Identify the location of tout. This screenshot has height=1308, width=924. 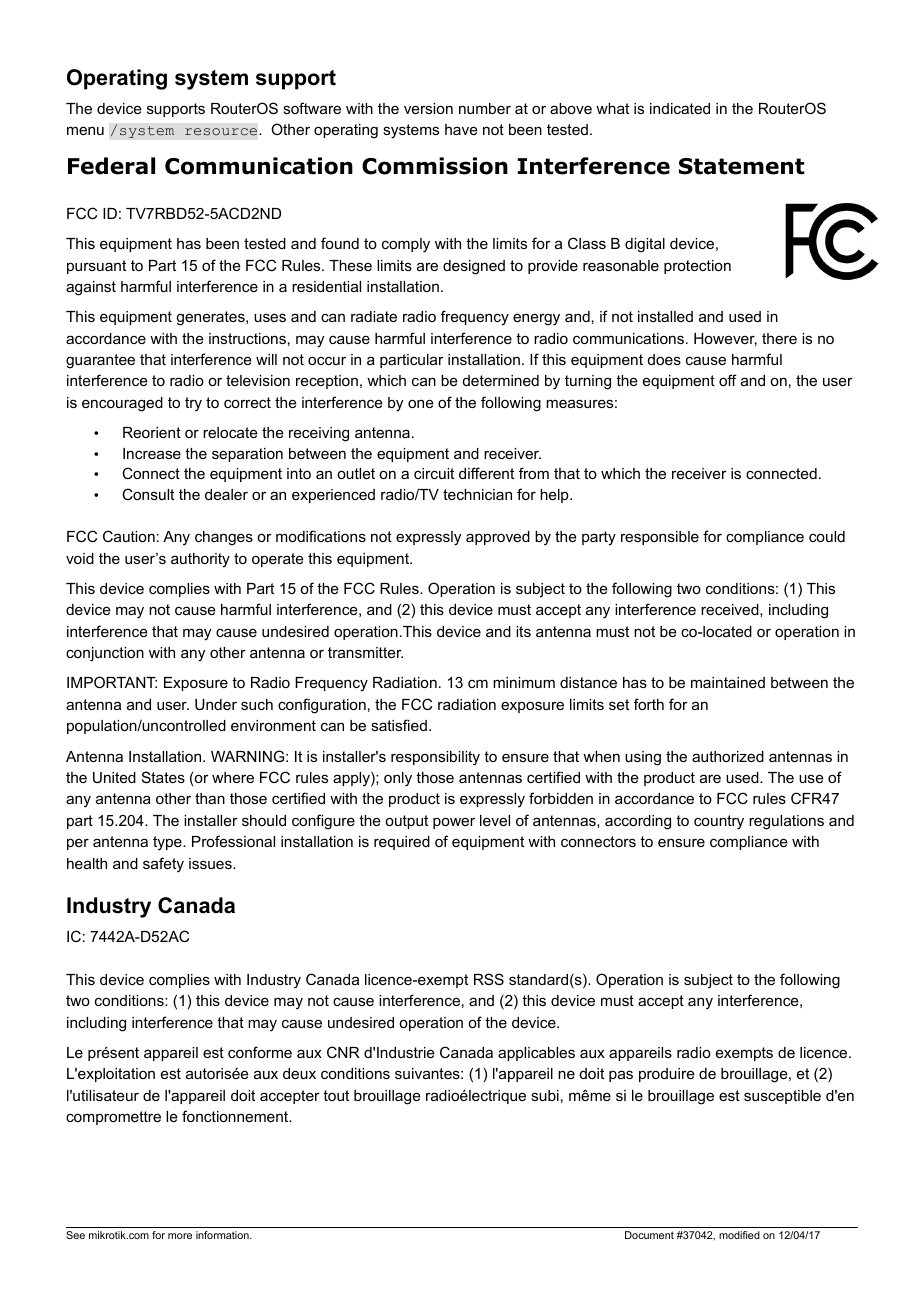
(336, 1095).
